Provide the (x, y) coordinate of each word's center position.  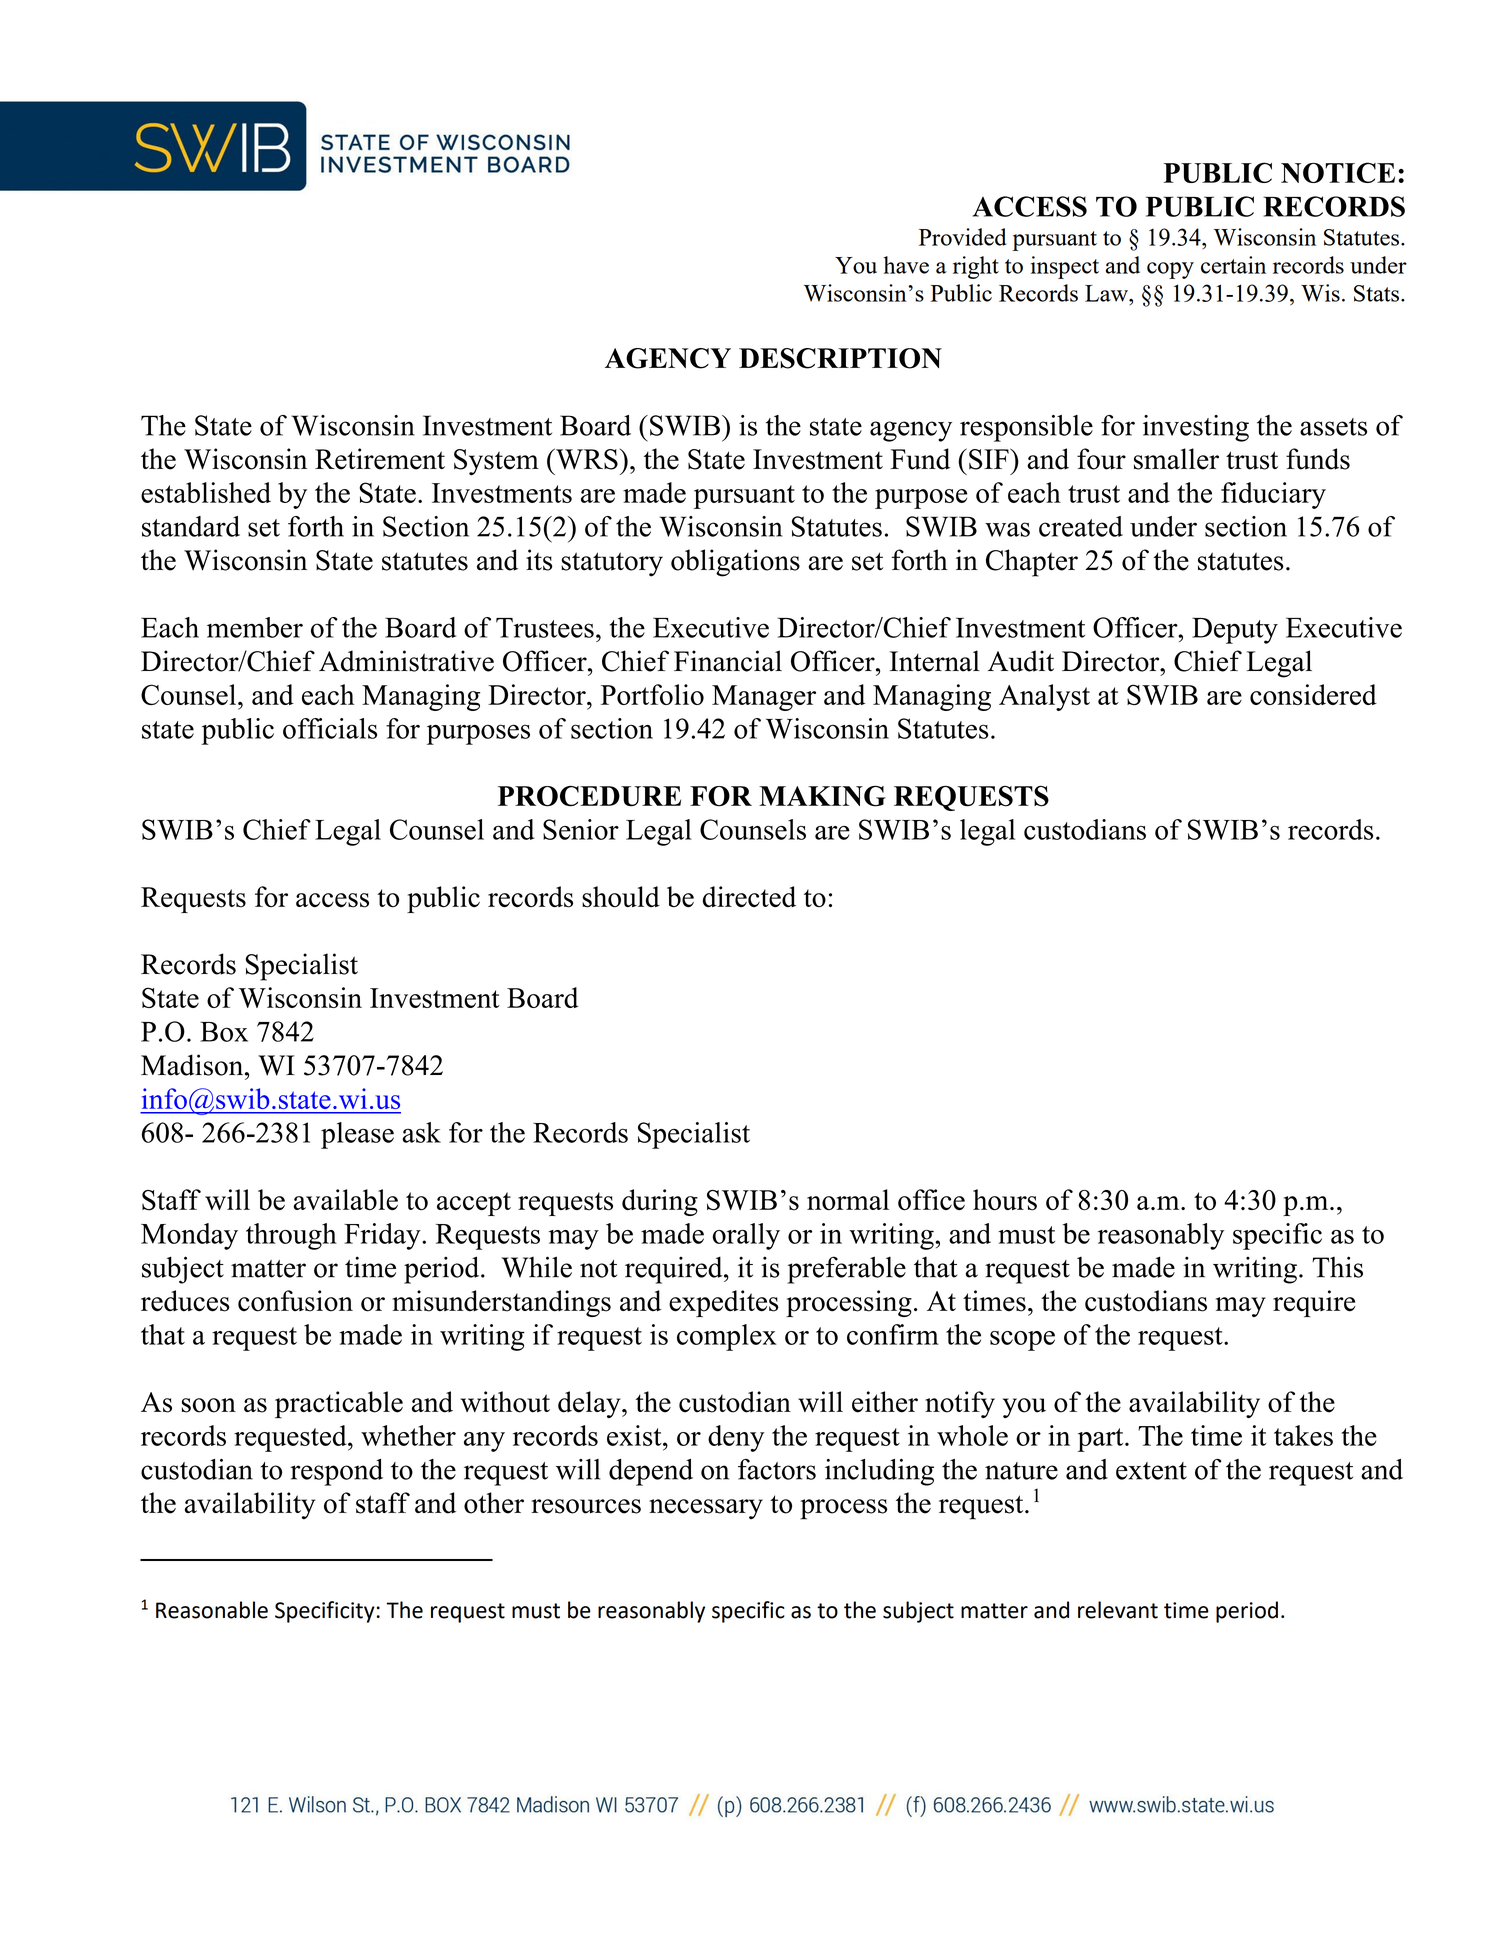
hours (1005, 1200)
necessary (706, 1509)
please (357, 1135)
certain (1233, 265)
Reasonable (212, 1610)
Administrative (406, 661)
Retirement (380, 459)
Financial (728, 661)
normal (848, 1199)
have (906, 265)
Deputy (1235, 630)
